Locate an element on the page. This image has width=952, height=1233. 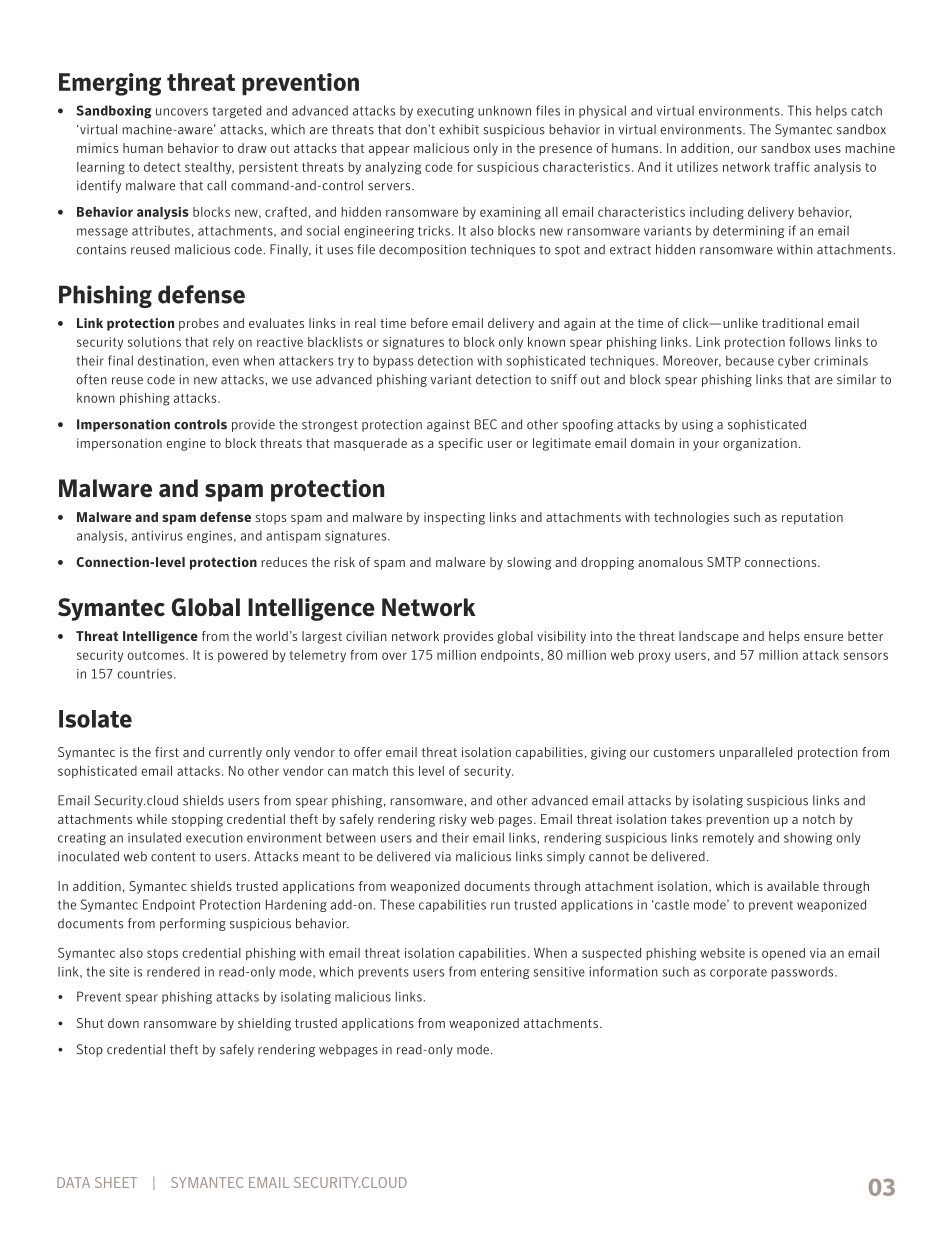
content is located at coordinates (173, 857).
